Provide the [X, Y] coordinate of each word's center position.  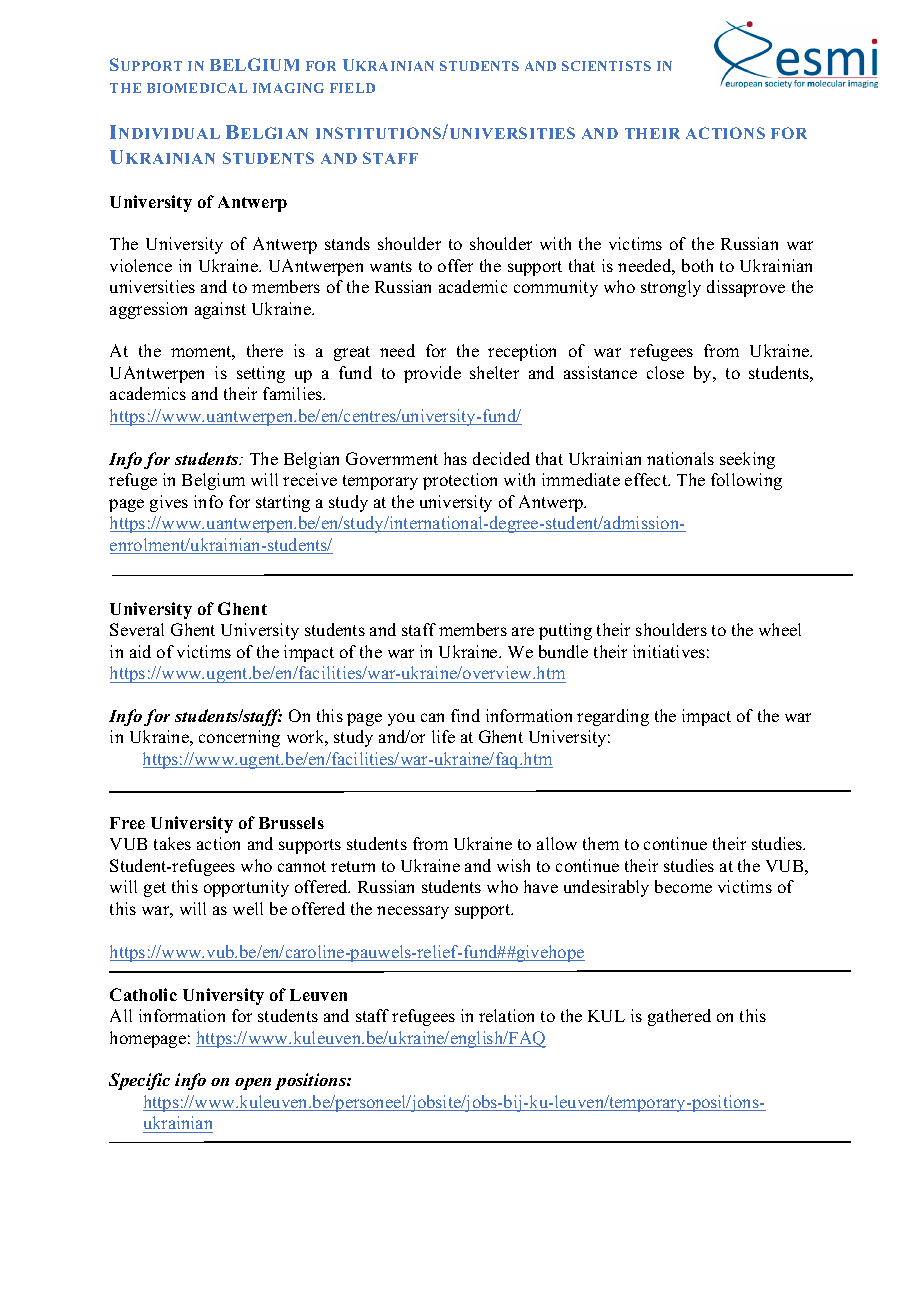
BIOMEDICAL [197, 88]
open [253, 1084]
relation [506, 1015]
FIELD [352, 88]
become [683, 886]
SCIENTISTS [606, 66]
